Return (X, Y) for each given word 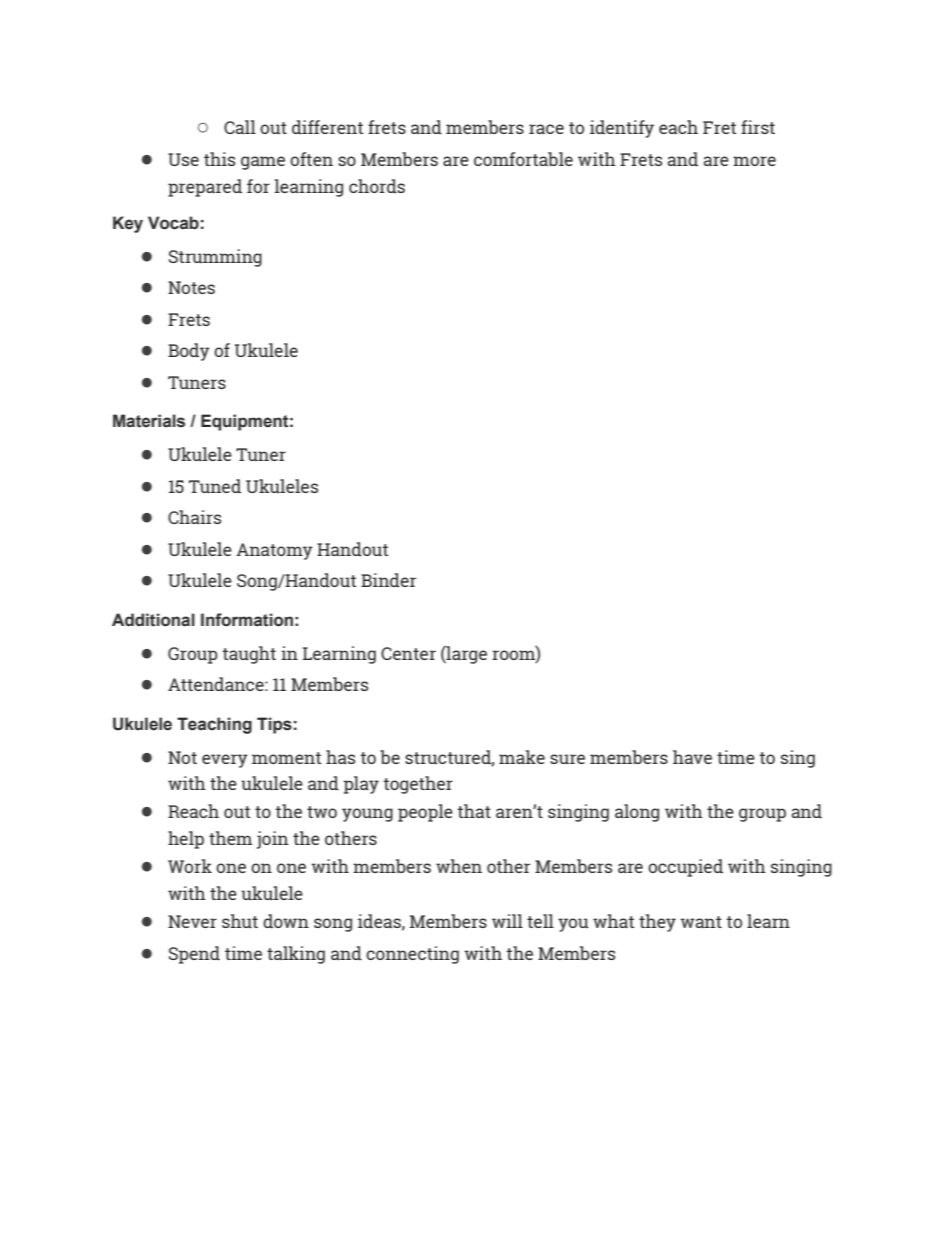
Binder (388, 580)
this (219, 159)
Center (408, 653)
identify (622, 129)
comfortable (523, 159)
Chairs (194, 517)
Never (192, 921)
